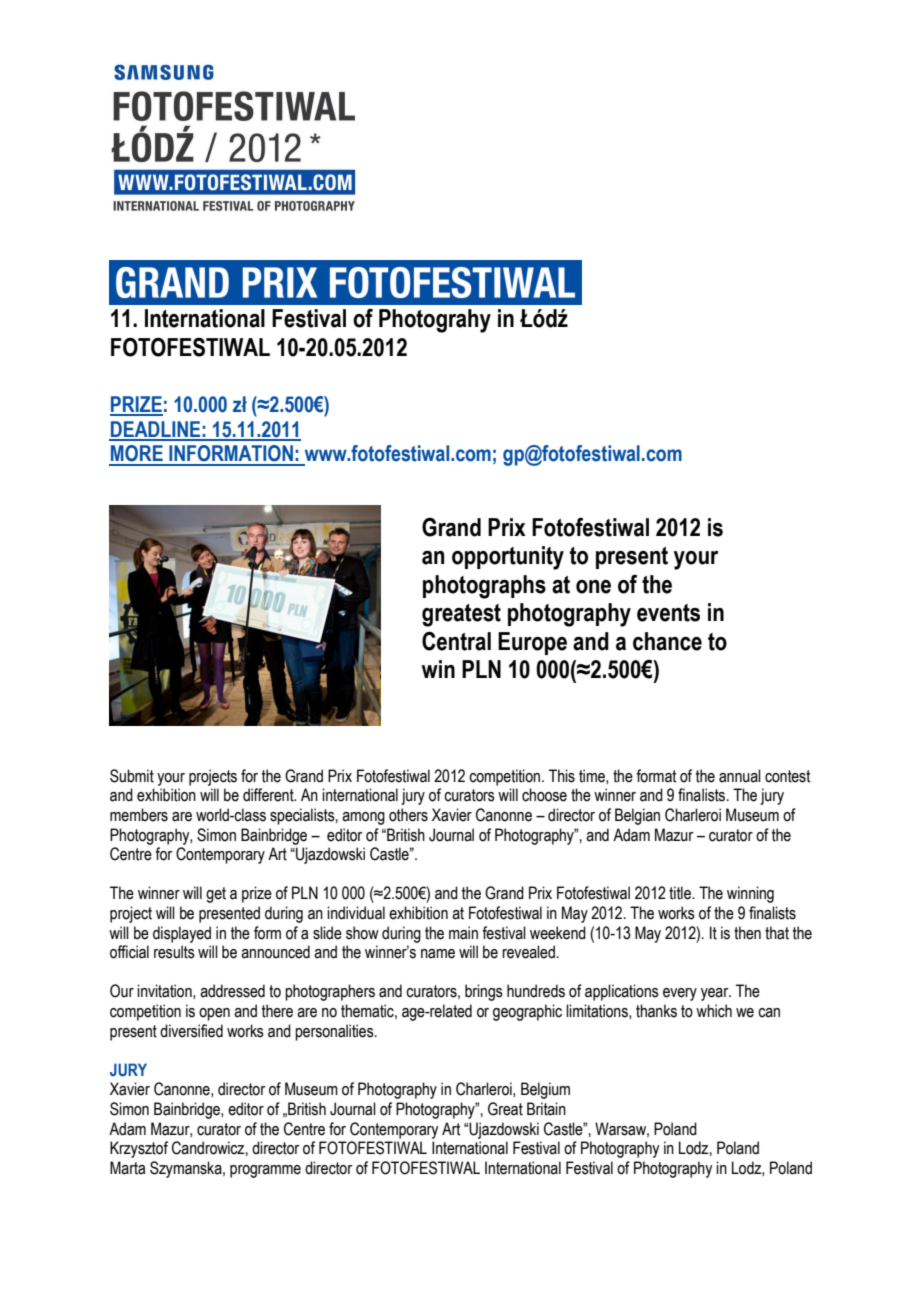 Image resolution: width=924 pixels, height=1308 pixels. I want to click on photographs, so click(484, 587).
